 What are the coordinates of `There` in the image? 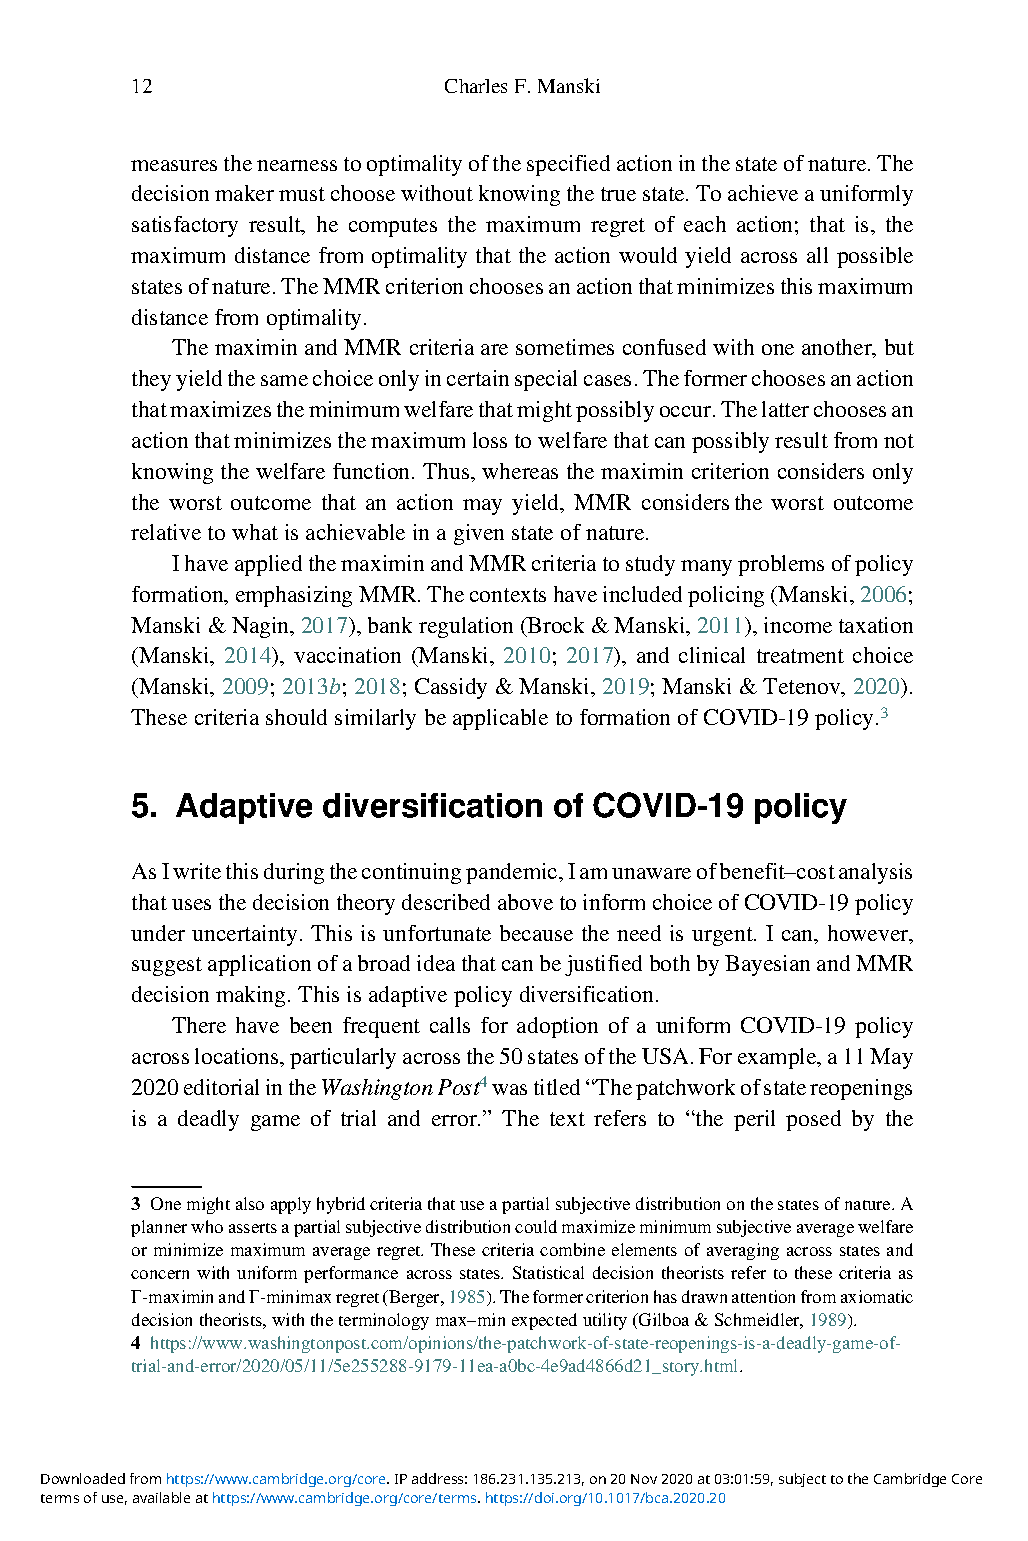 It's located at (199, 1025).
